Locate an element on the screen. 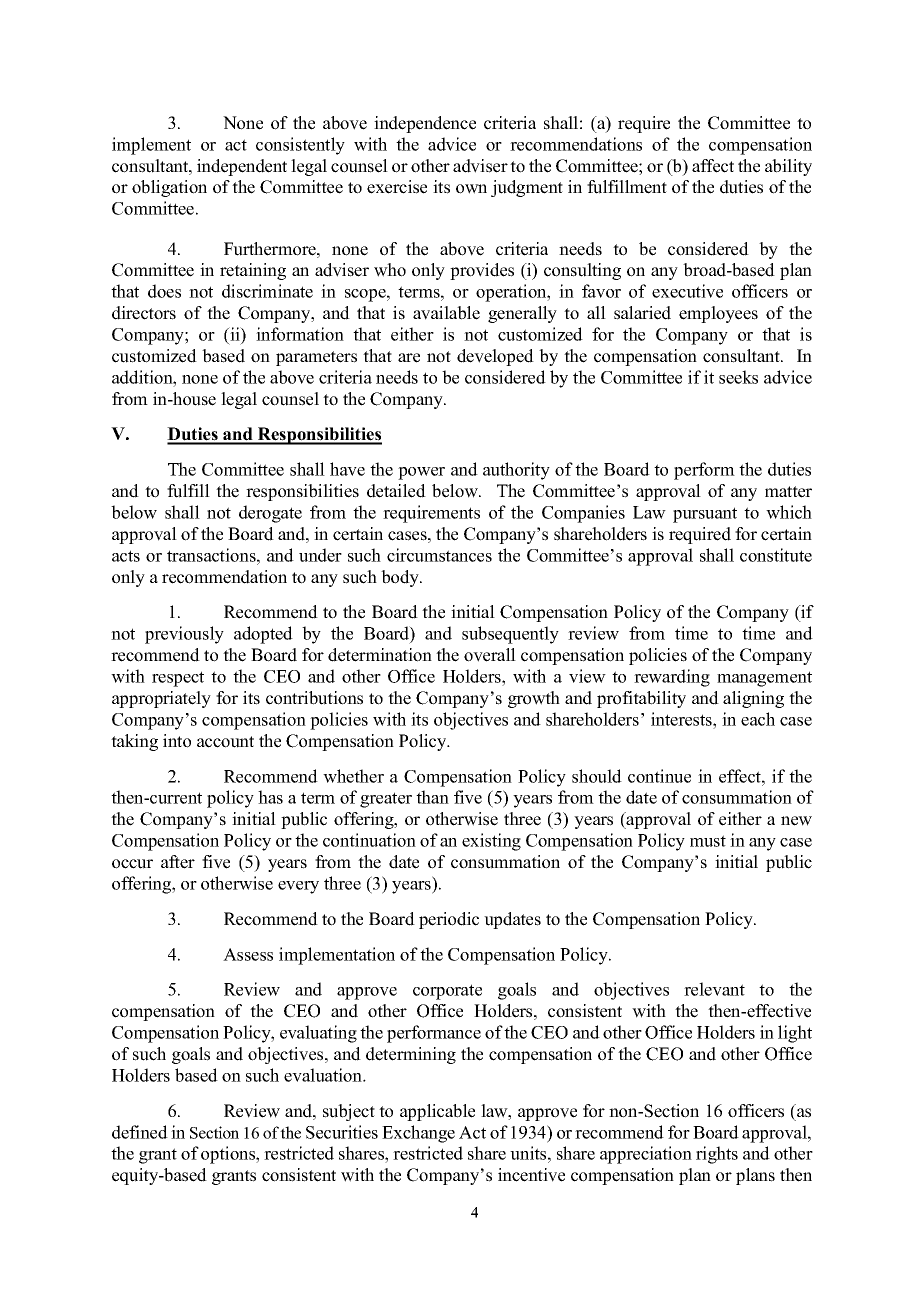 The width and height of the screenshot is (924, 1308). rewarding is located at coordinates (672, 678).
